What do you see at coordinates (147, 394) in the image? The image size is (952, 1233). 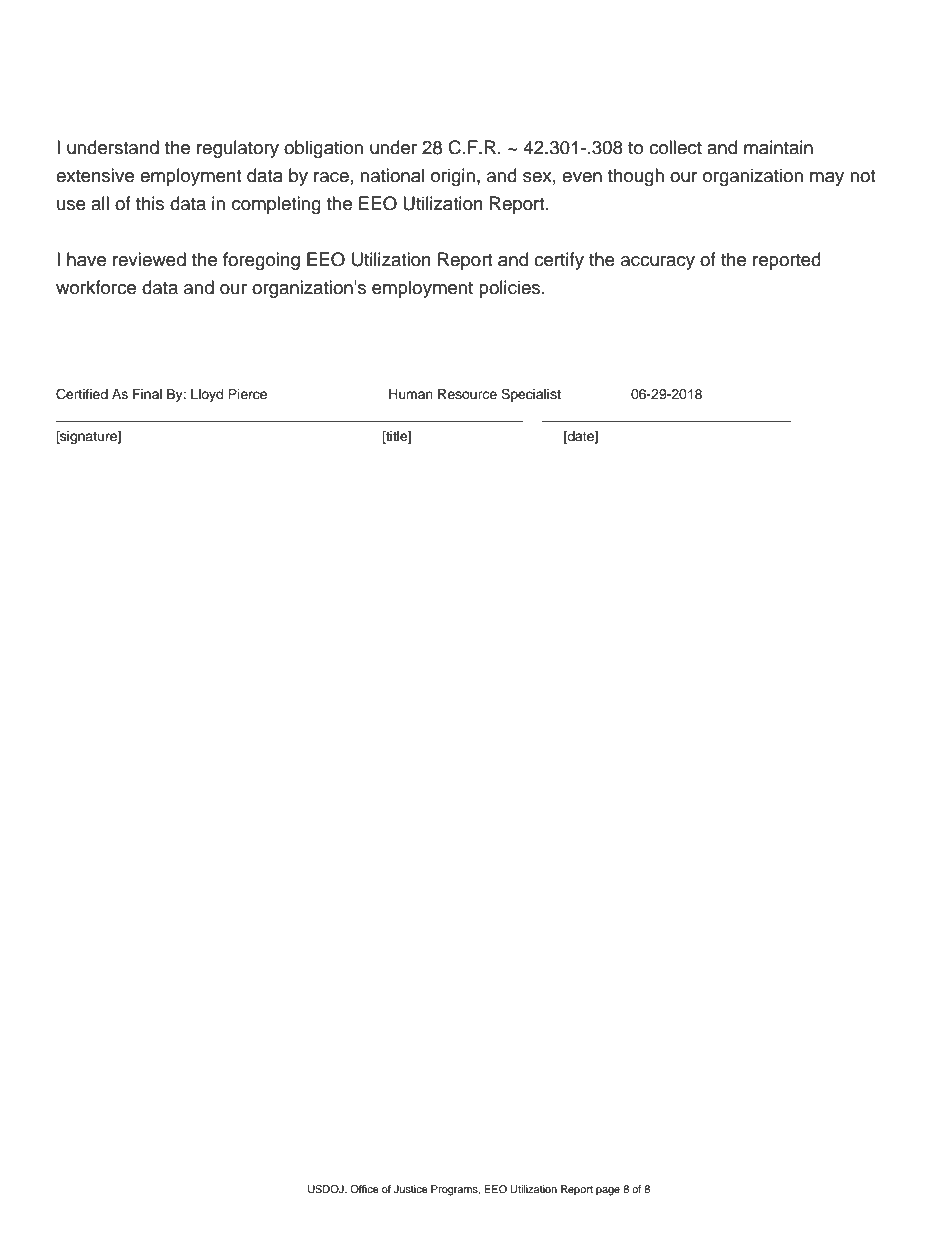 I see `Final` at bounding box center [147, 394].
